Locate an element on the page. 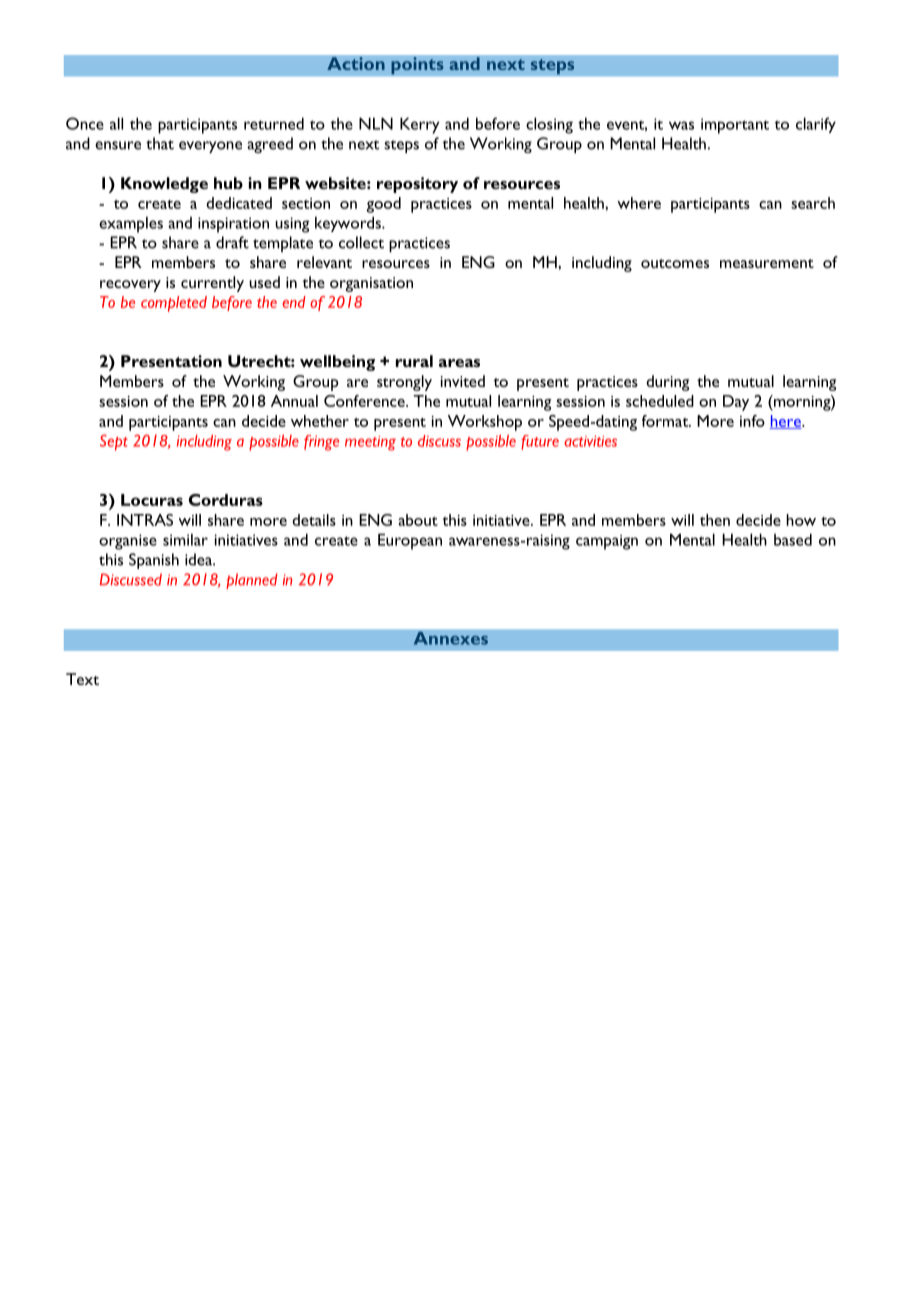 The image size is (924, 1308). Text is located at coordinates (82, 679).
